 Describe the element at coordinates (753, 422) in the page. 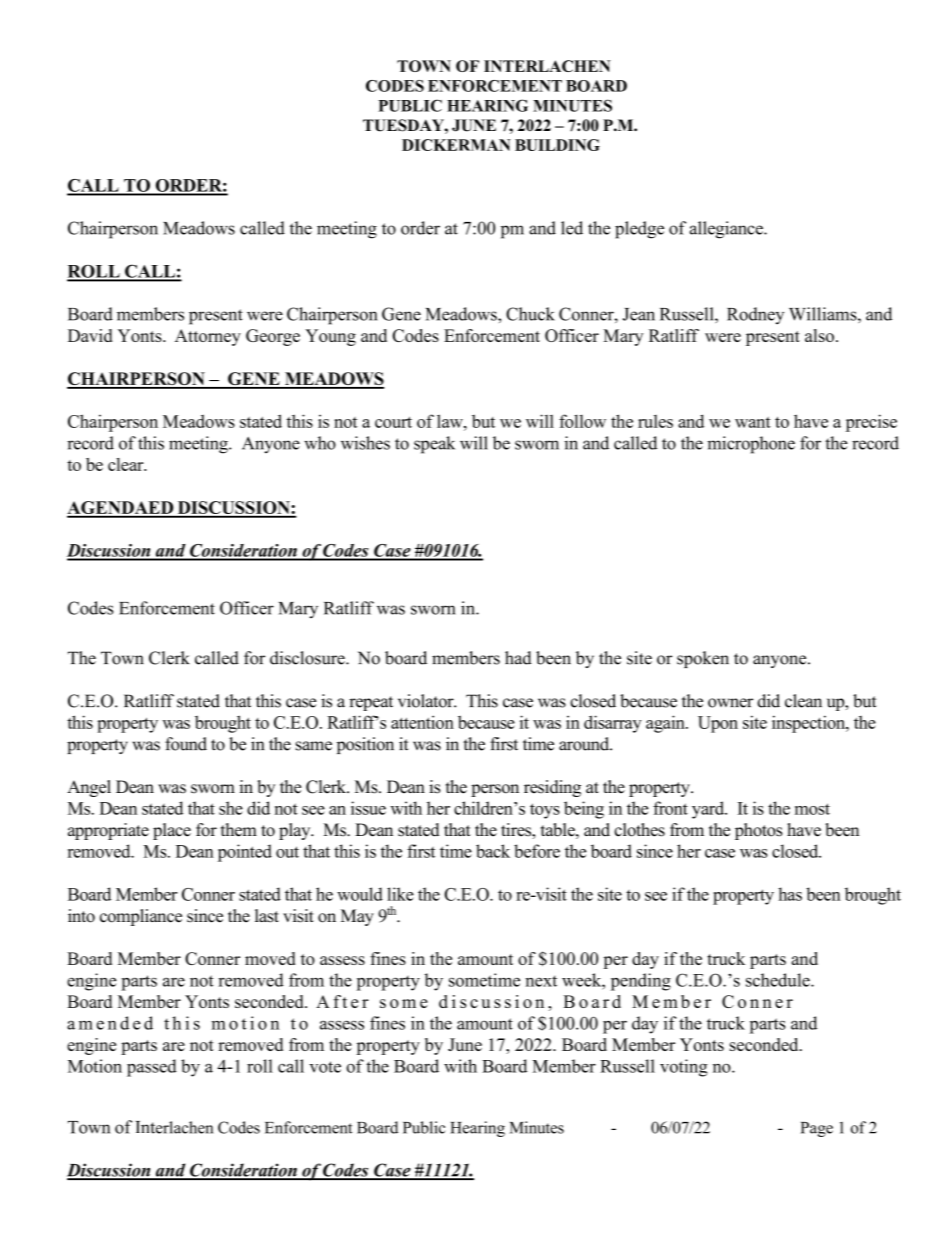

I see `want` at that location.
